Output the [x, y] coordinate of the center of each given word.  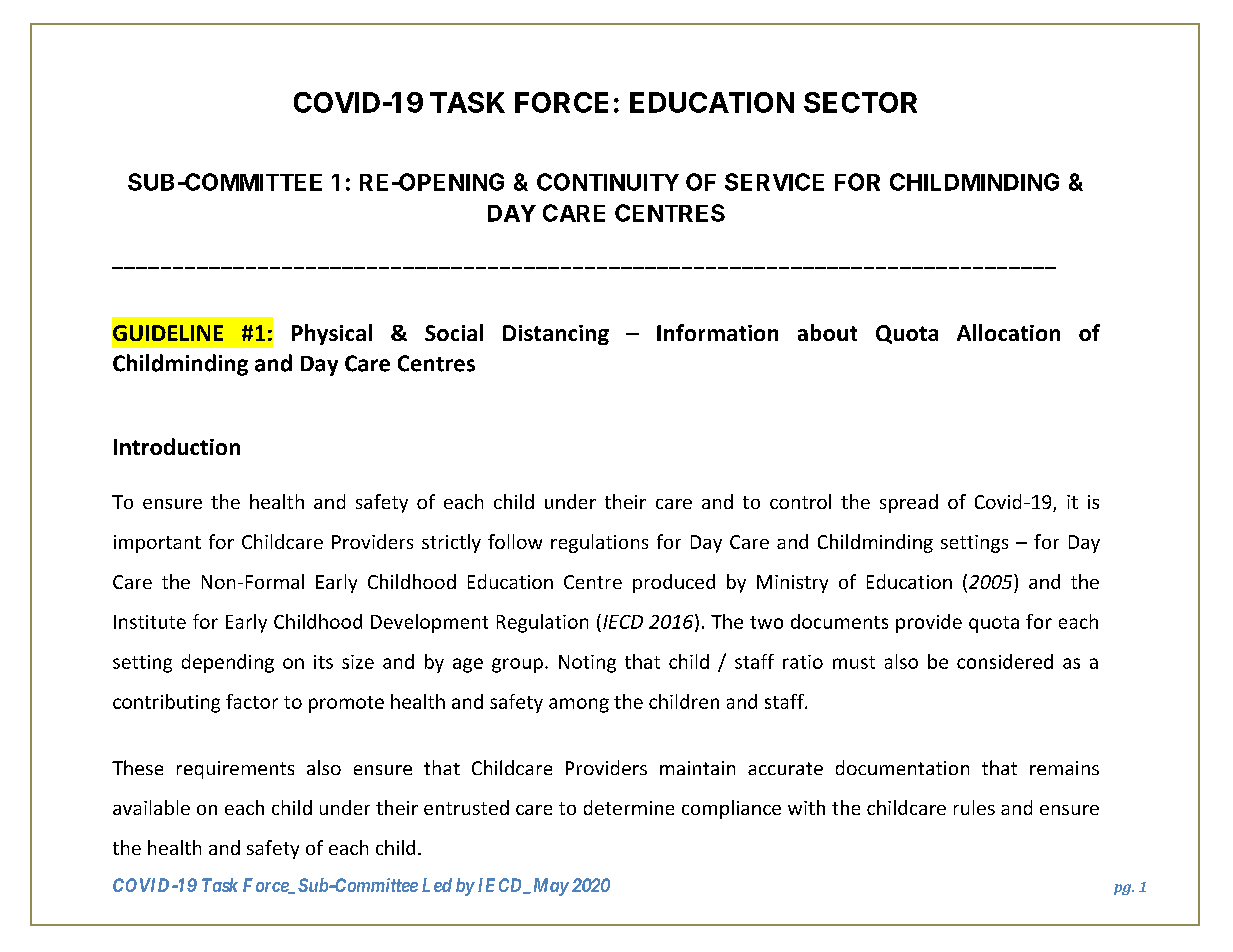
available [151, 807]
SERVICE [774, 182]
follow [515, 541]
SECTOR [860, 102]
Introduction [177, 446]
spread [909, 503]
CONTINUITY [608, 182]
